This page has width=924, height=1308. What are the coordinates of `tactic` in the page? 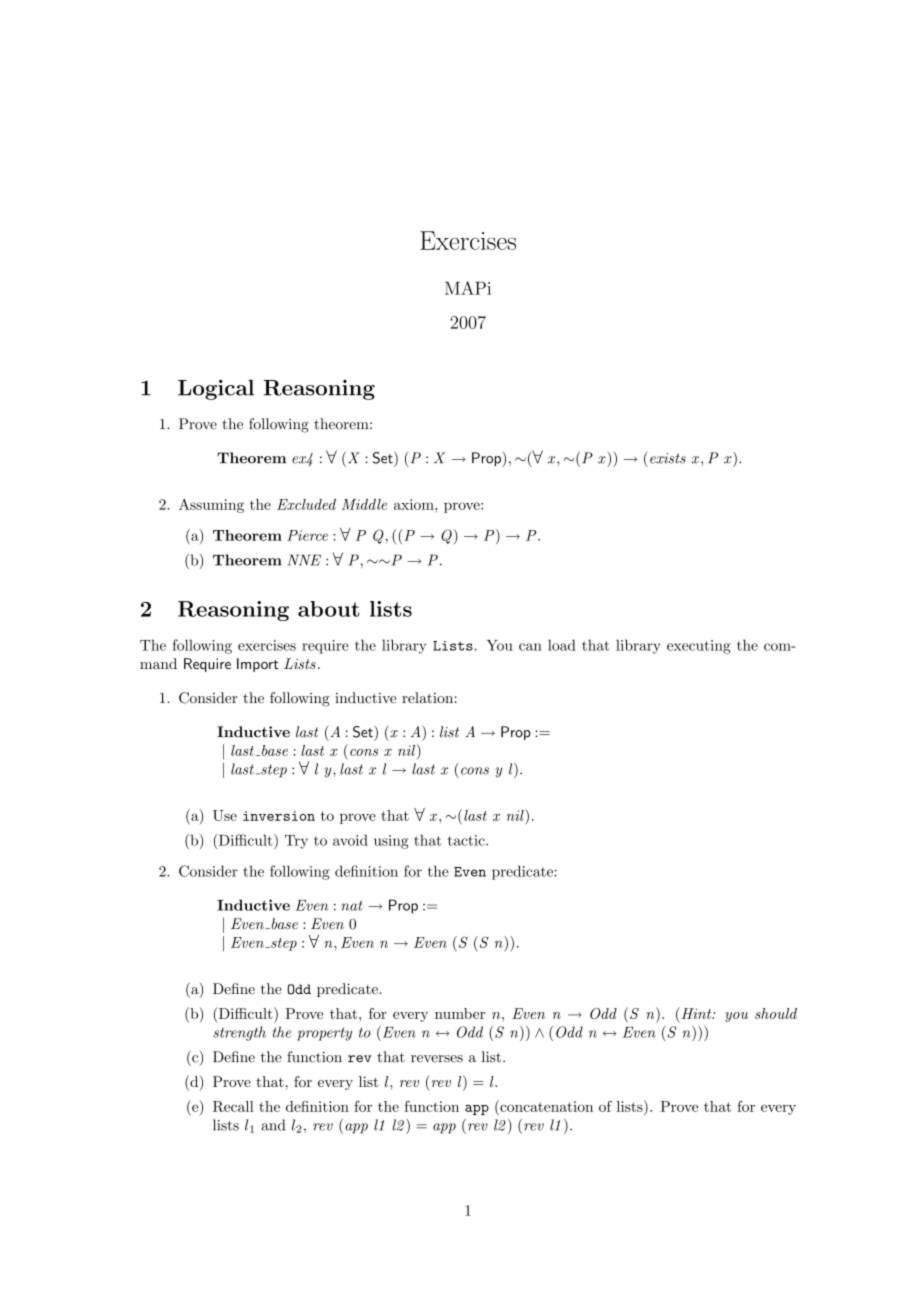 It's located at (467, 840).
